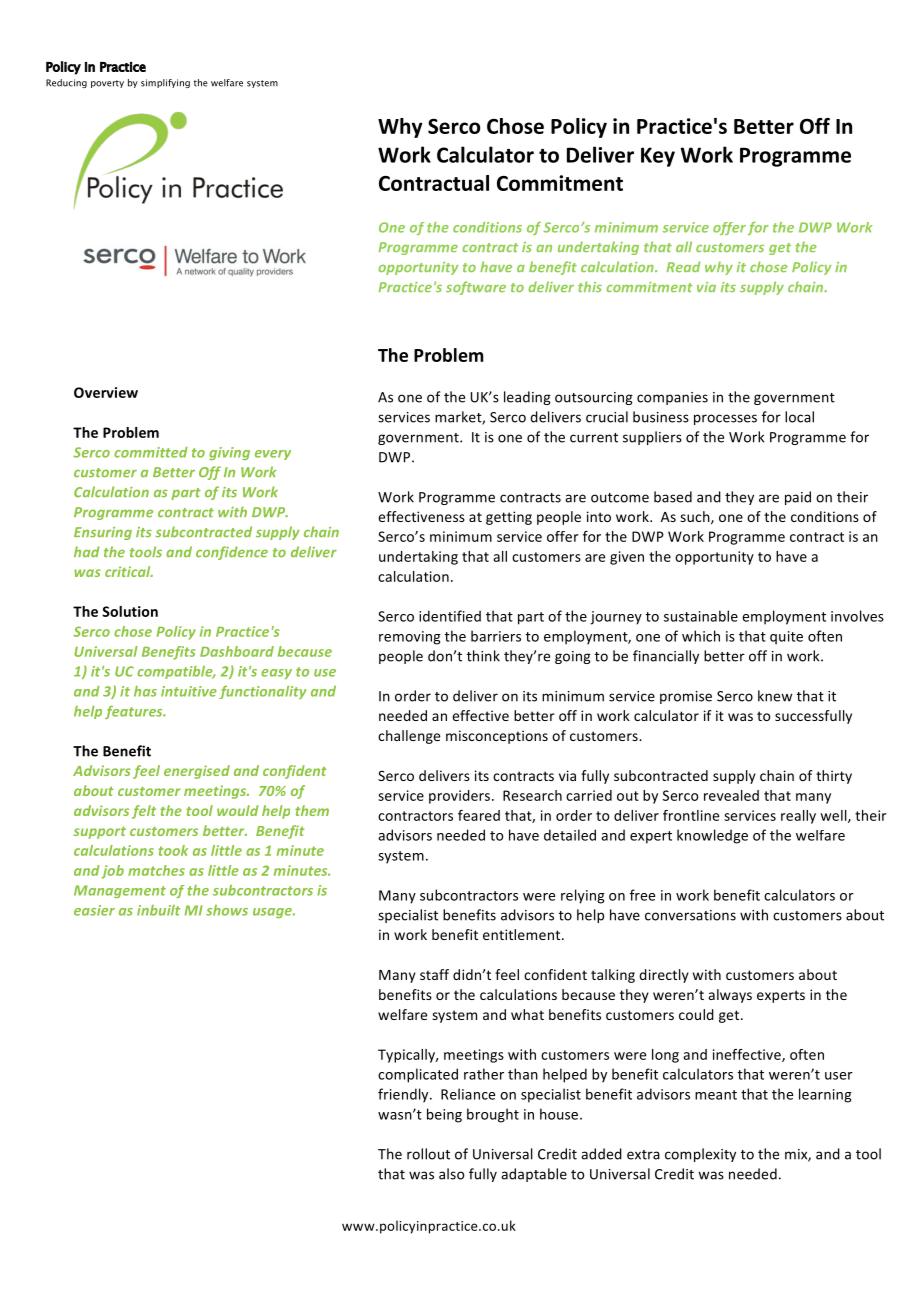 This image has height=1308, width=924. I want to click on quite, so click(786, 638).
